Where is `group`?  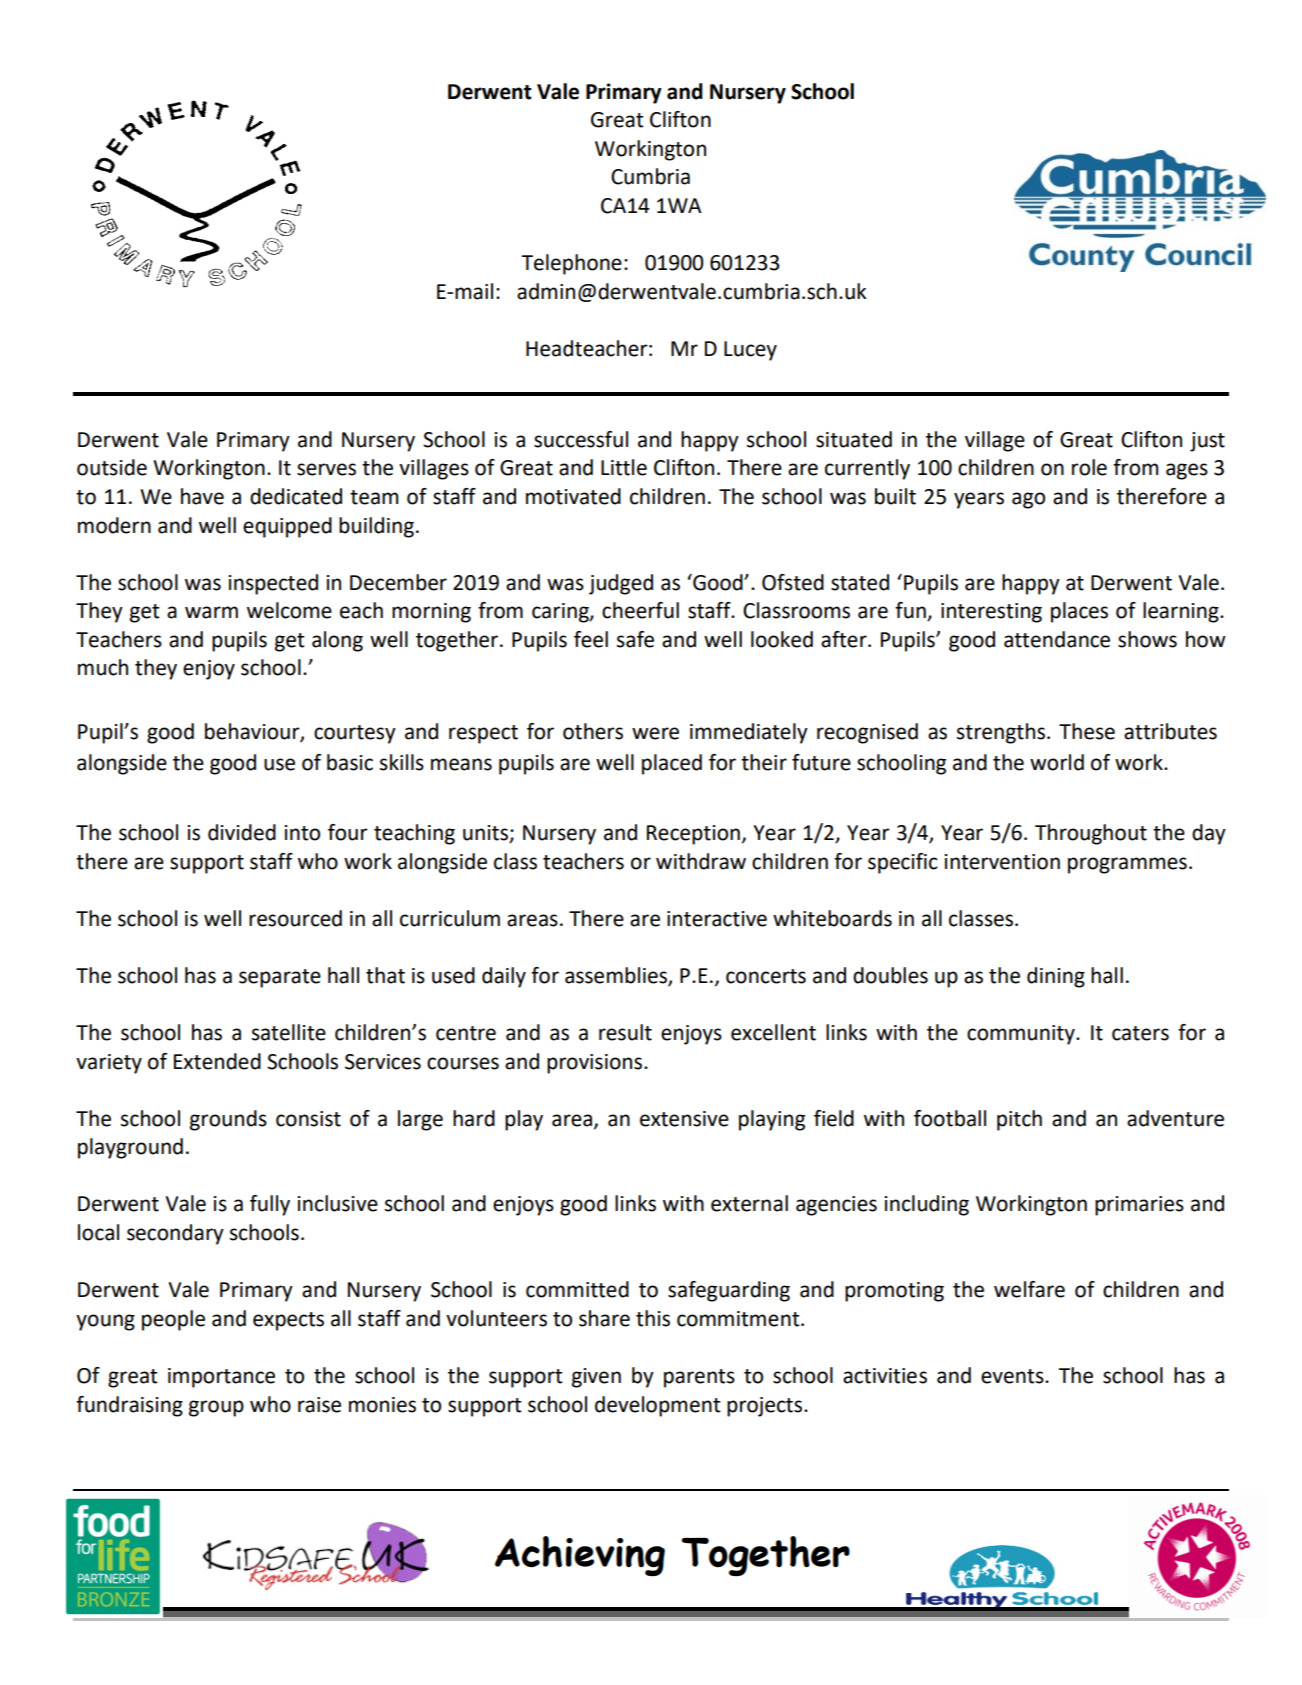
group is located at coordinates (216, 1408).
